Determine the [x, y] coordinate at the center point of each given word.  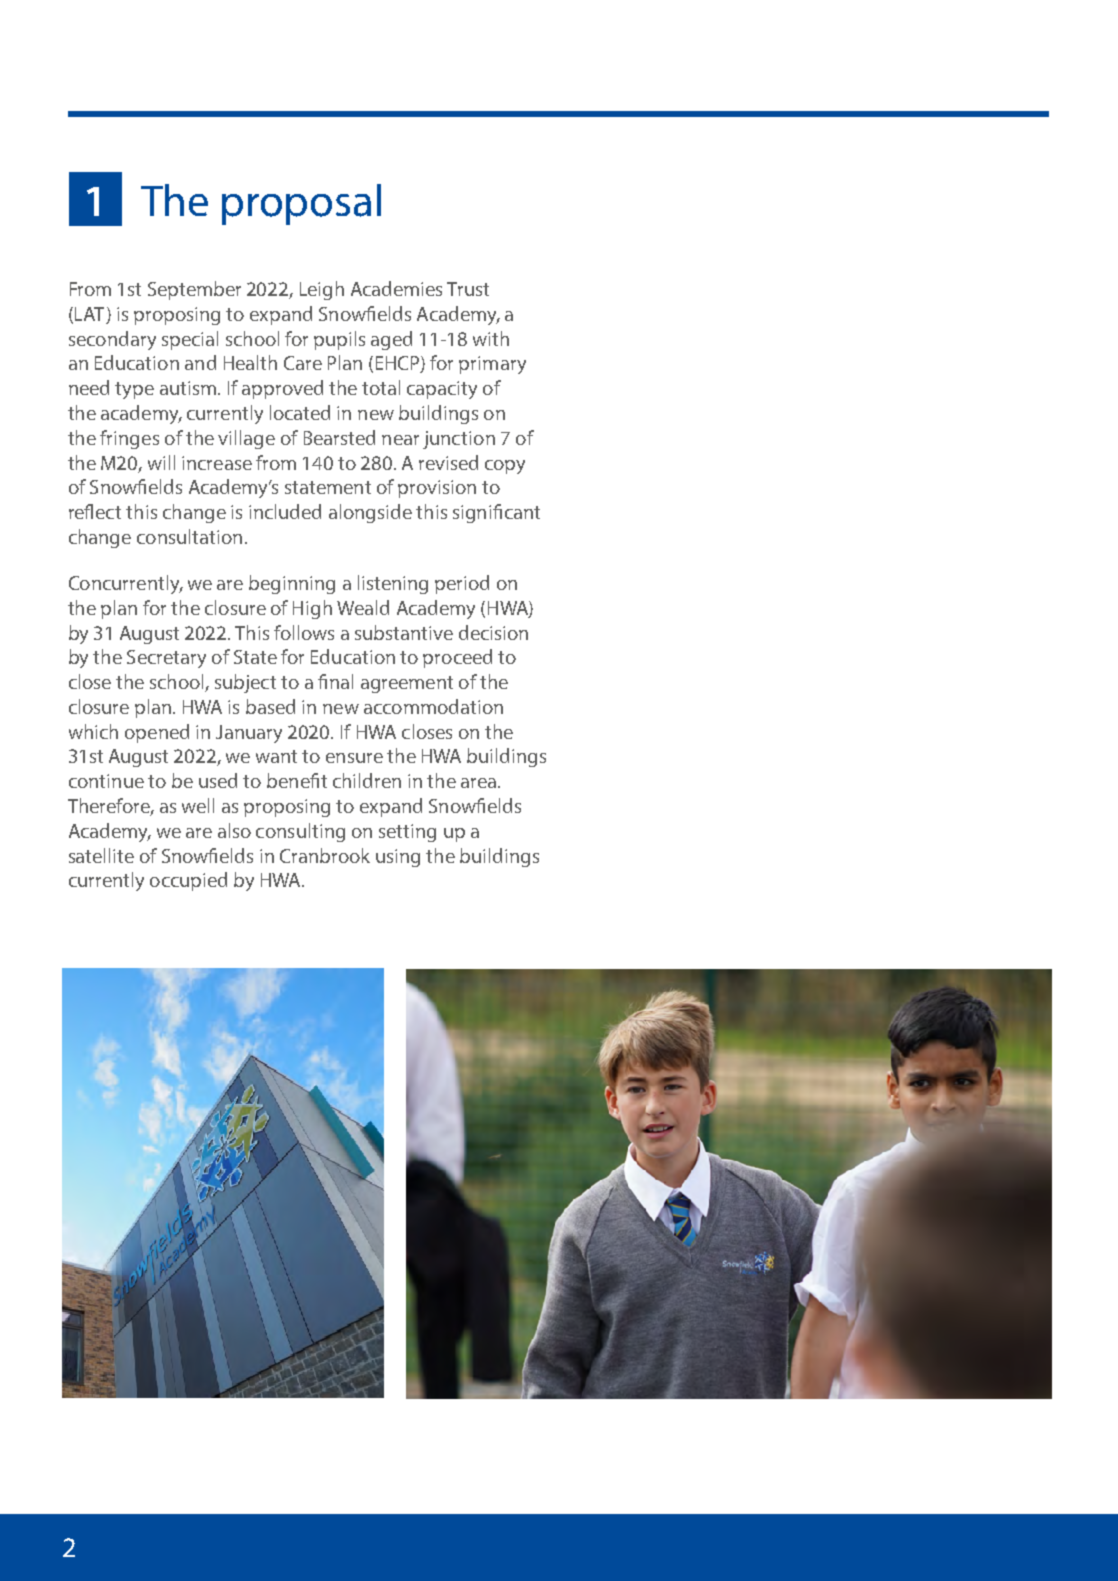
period [462, 584]
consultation [189, 536]
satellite [101, 855]
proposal [301, 204]
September [194, 290]
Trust [468, 289]
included [285, 511]
